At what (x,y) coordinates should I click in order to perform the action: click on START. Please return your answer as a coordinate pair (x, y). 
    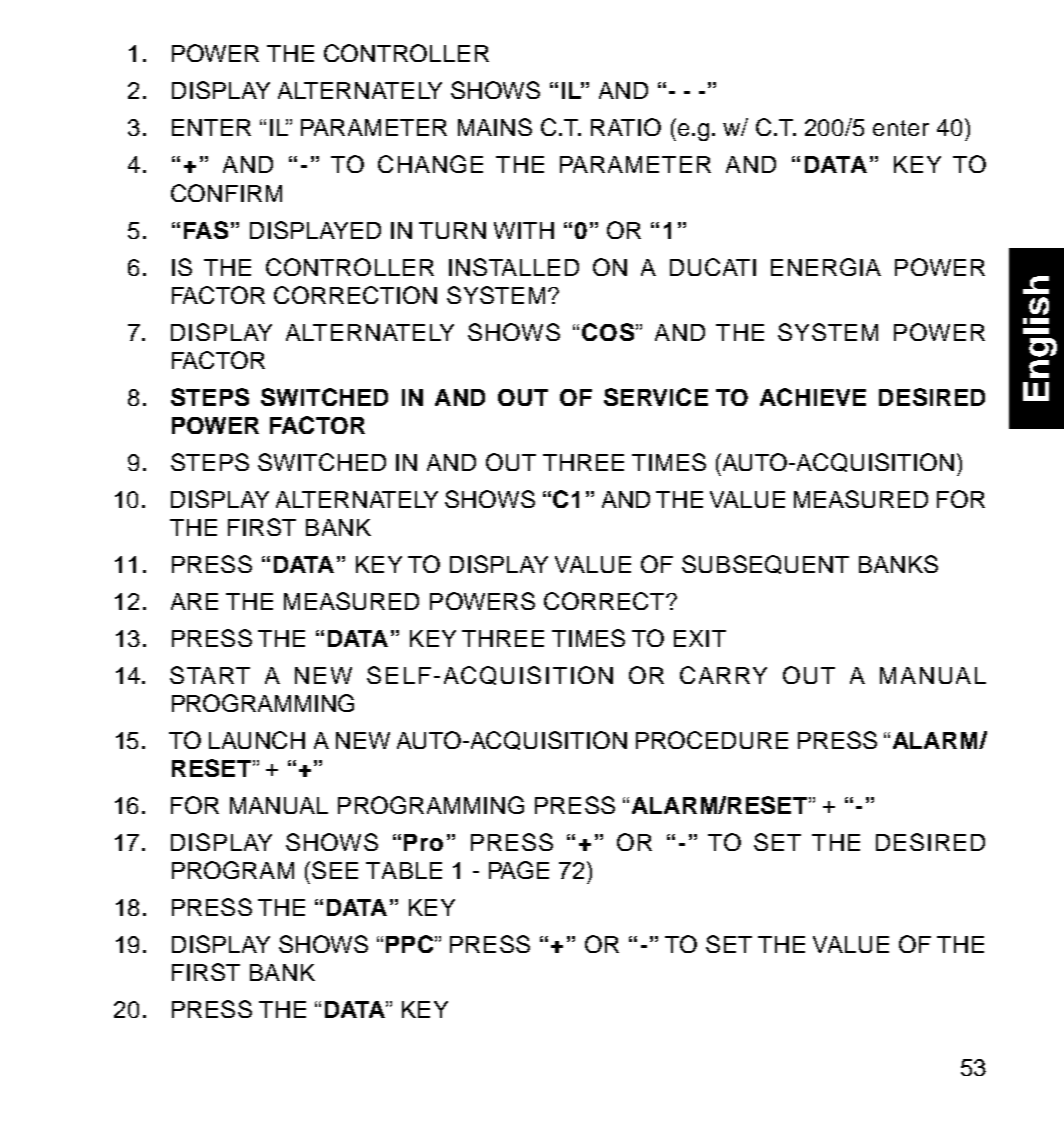
    Looking at the image, I should click on (210, 675).
